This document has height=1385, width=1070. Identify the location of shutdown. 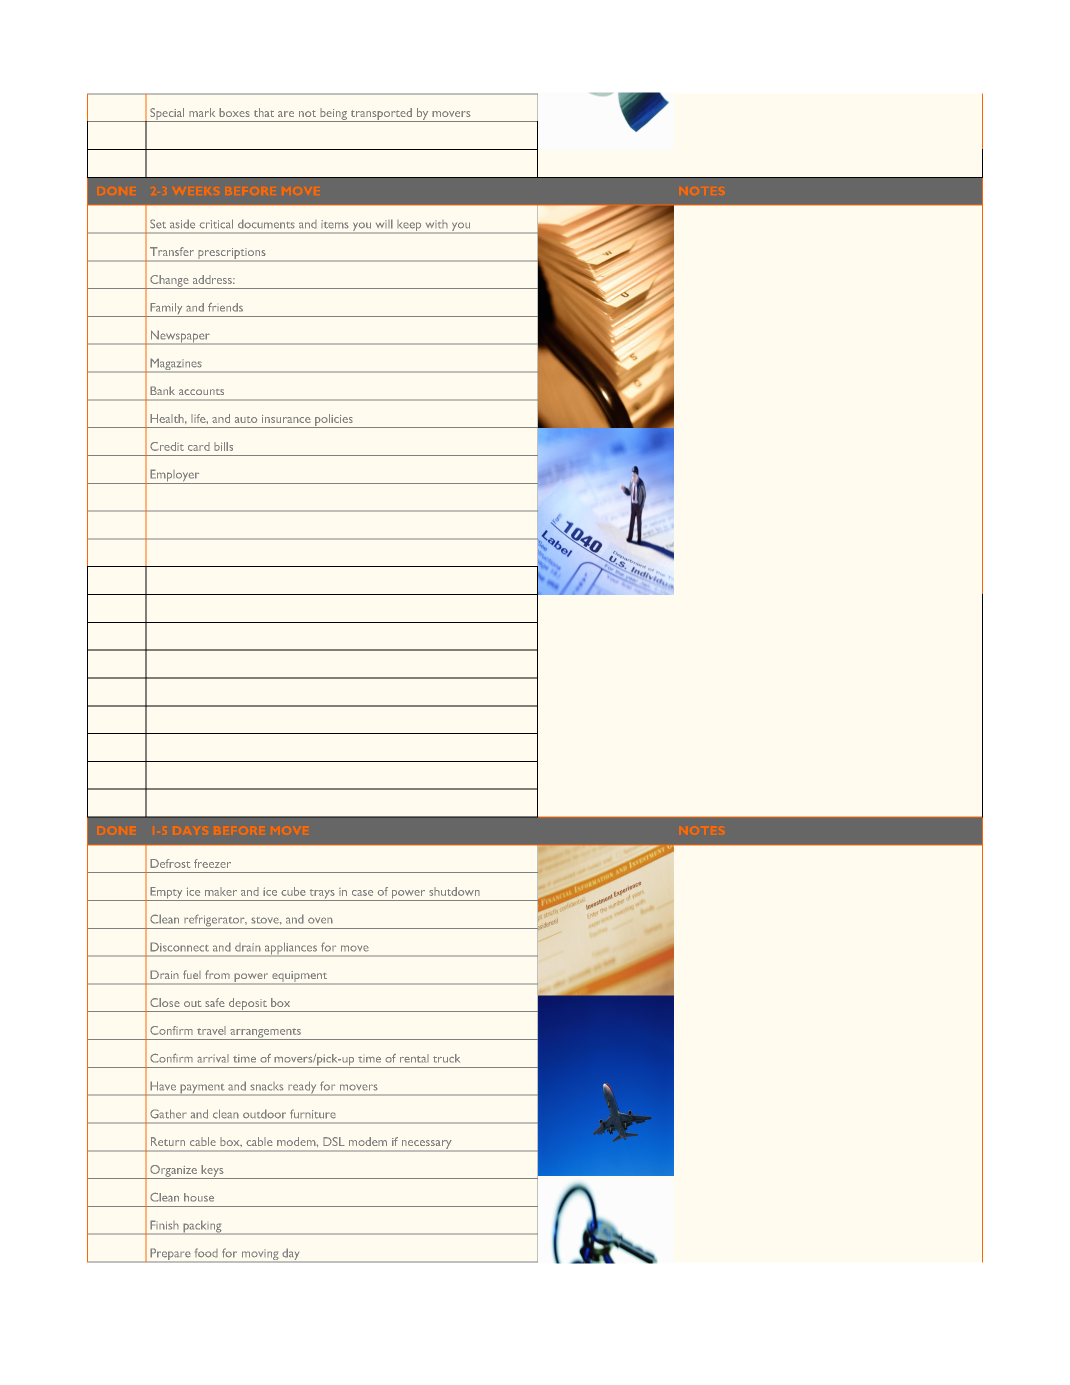
(454, 891).
